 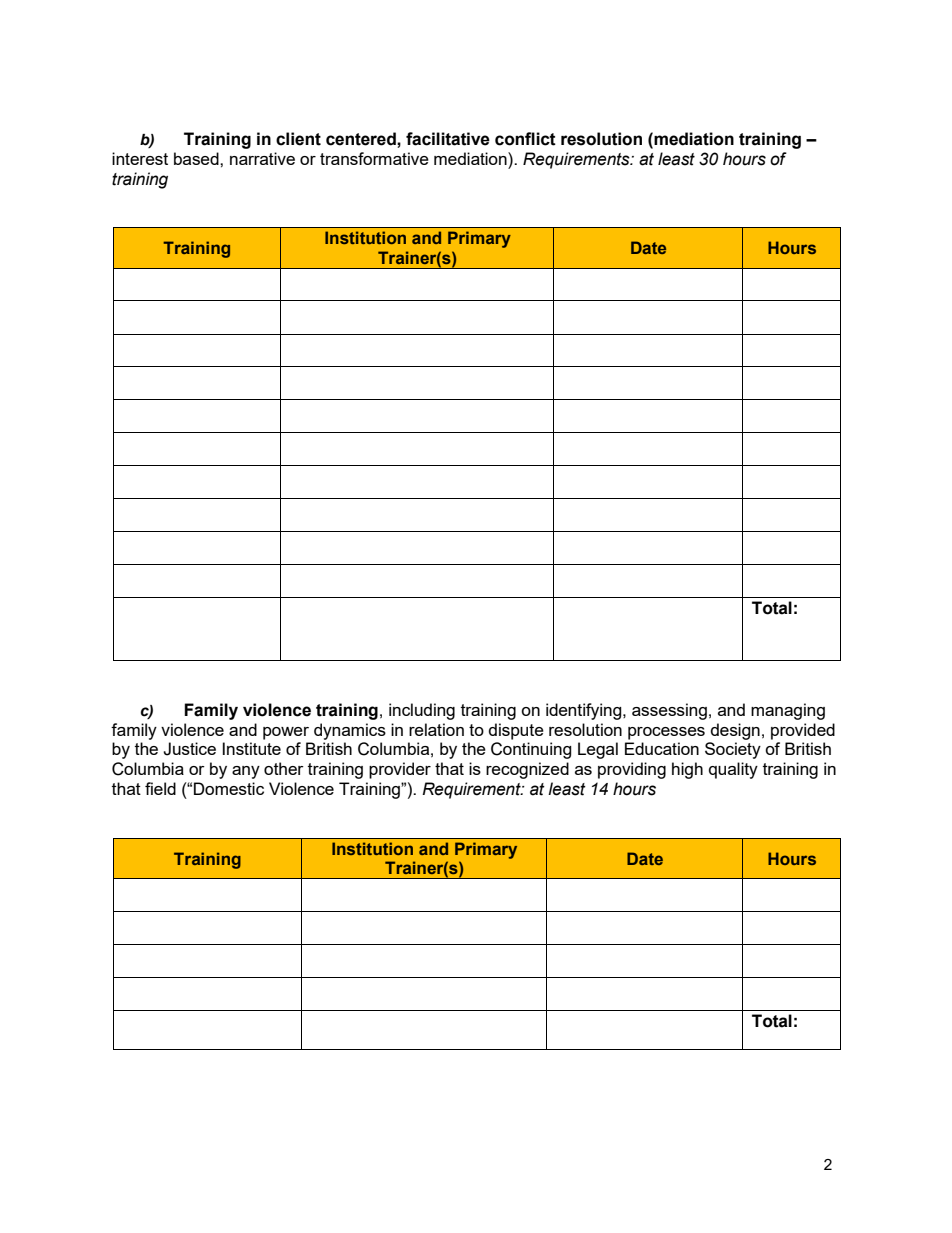 What do you see at coordinates (585, 711) in the document?
I see `identifying` at bounding box center [585, 711].
